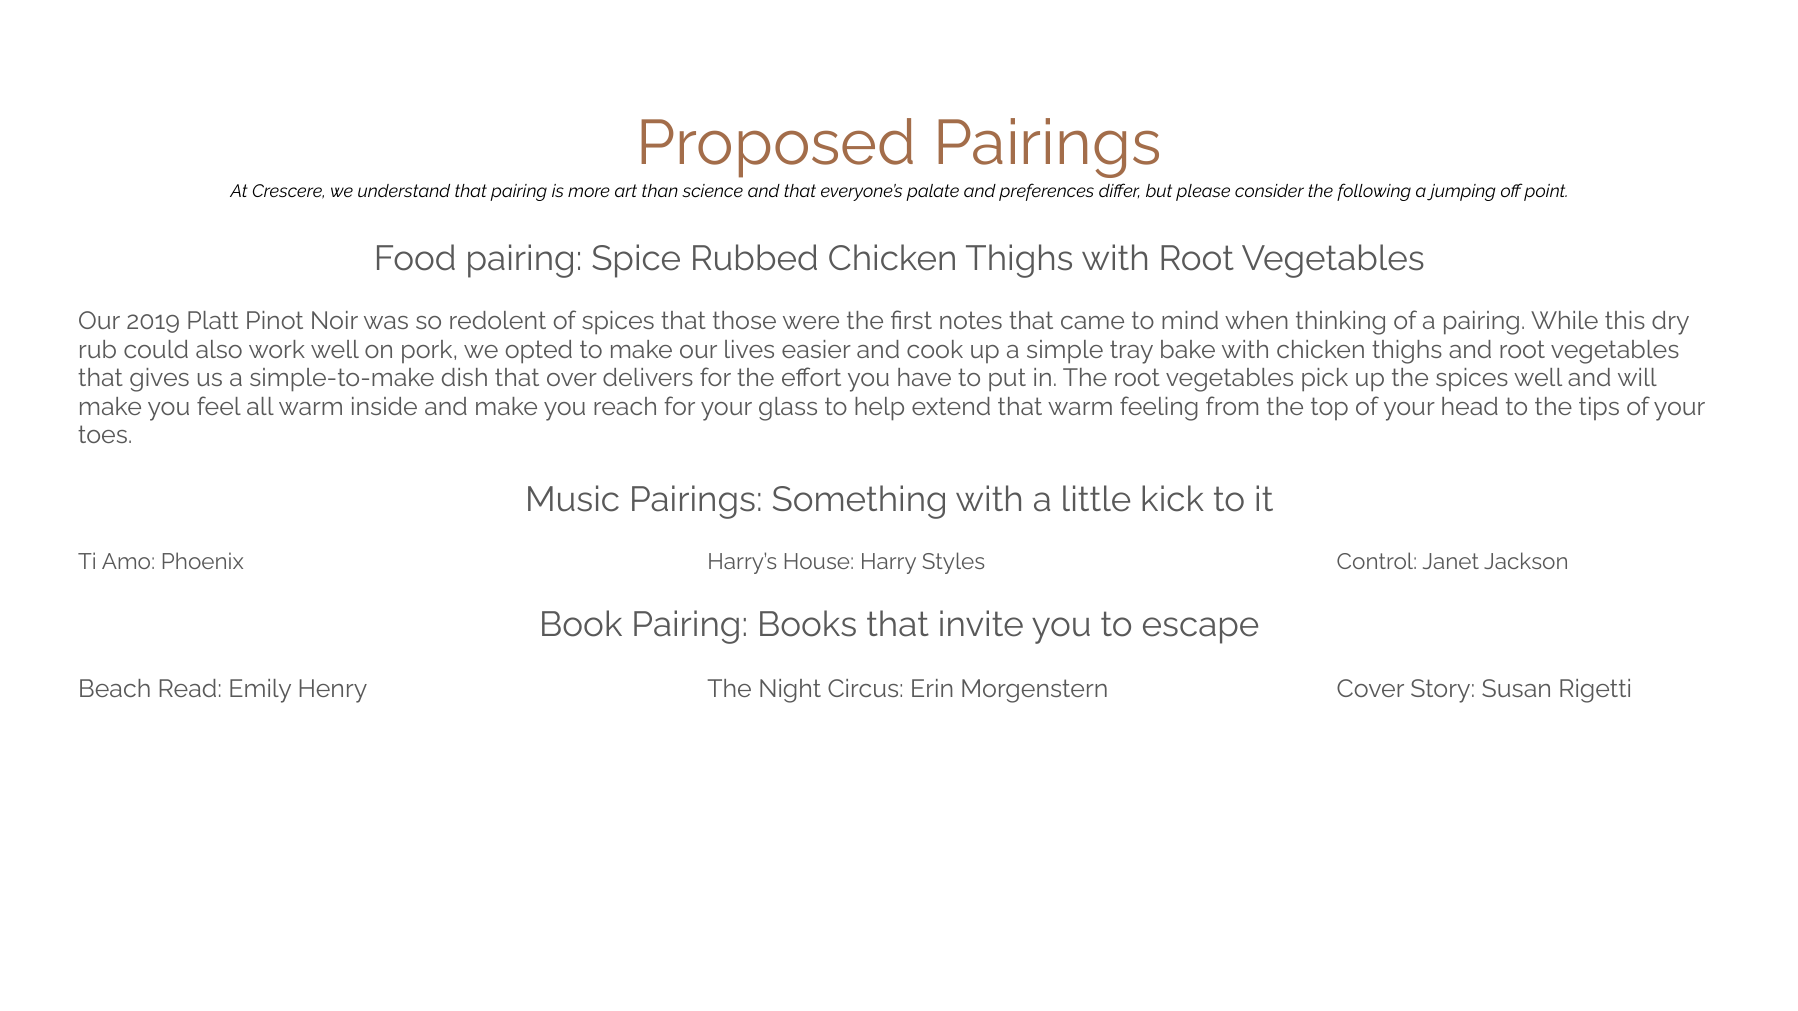  I want to click on Susan, so click(1516, 688).
